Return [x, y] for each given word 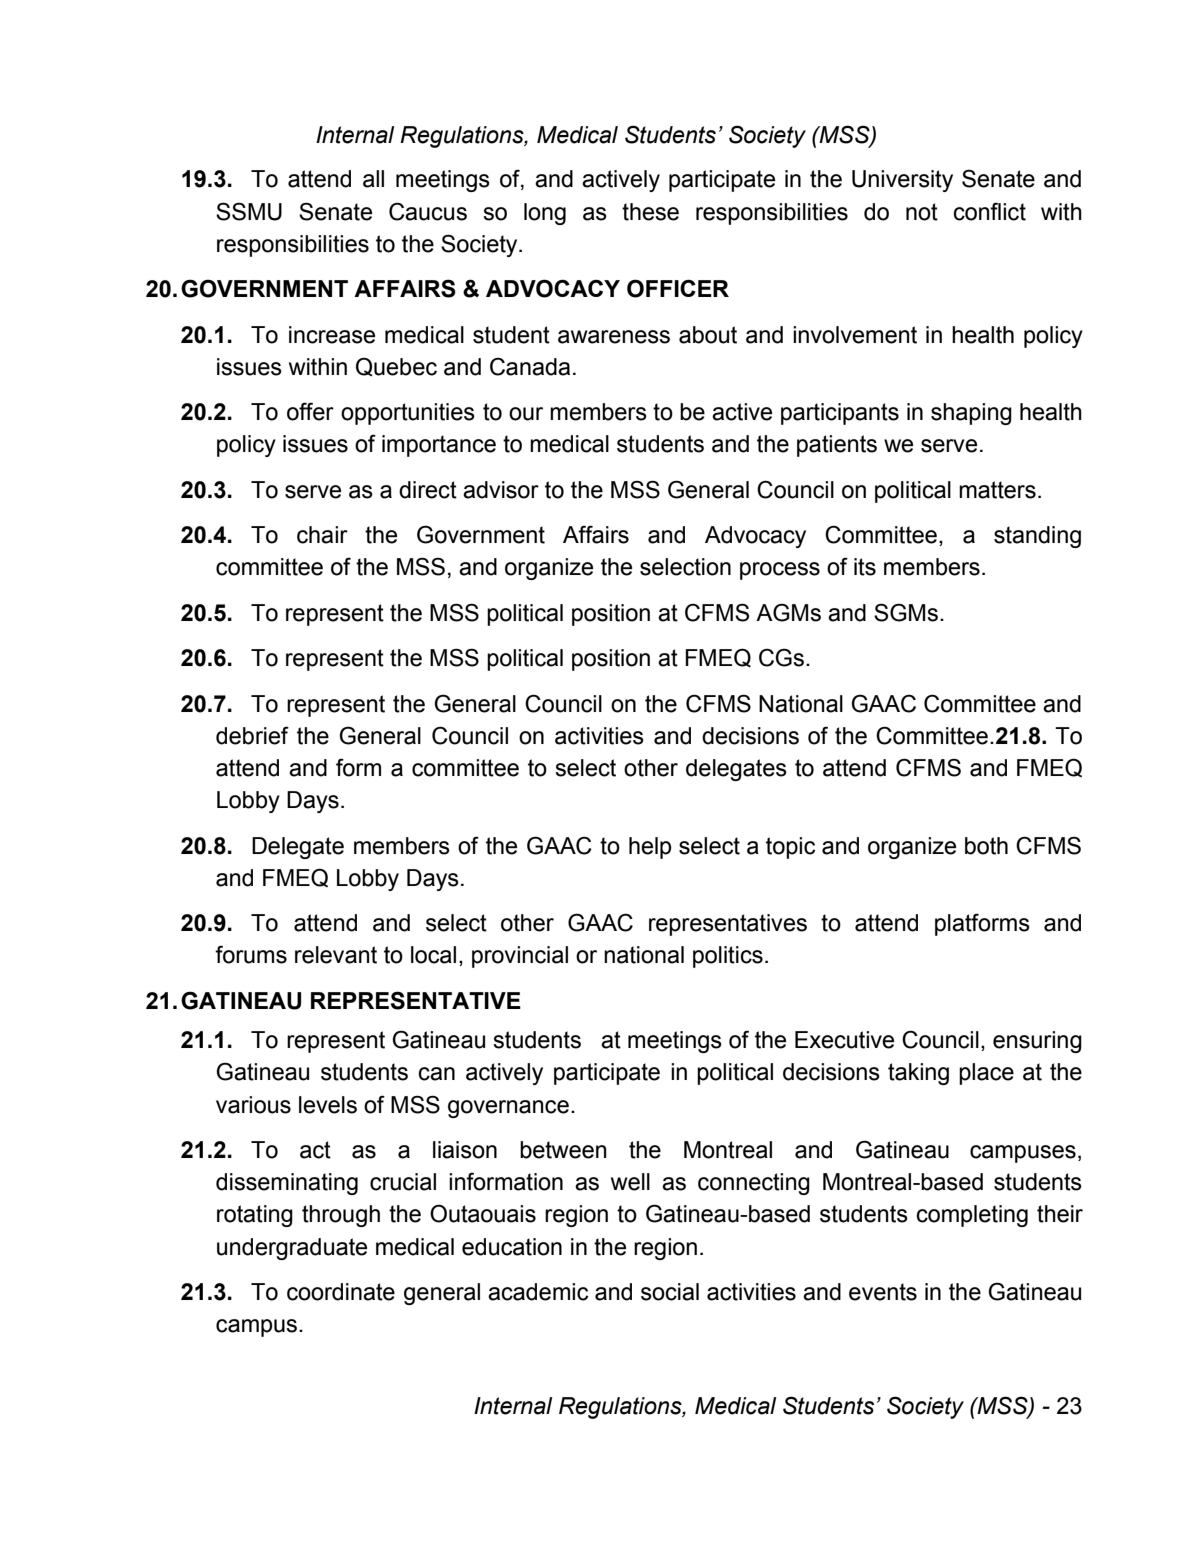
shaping [971, 414]
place [986, 1074]
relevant [336, 955]
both [986, 846]
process [780, 571]
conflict [990, 211]
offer [310, 411]
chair [322, 535]
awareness [614, 337]
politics [728, 957]
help [650, 848]
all [373, 179]
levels [328, 1105]
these [650, 212]
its [865, 567]
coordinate [341, 1292]
